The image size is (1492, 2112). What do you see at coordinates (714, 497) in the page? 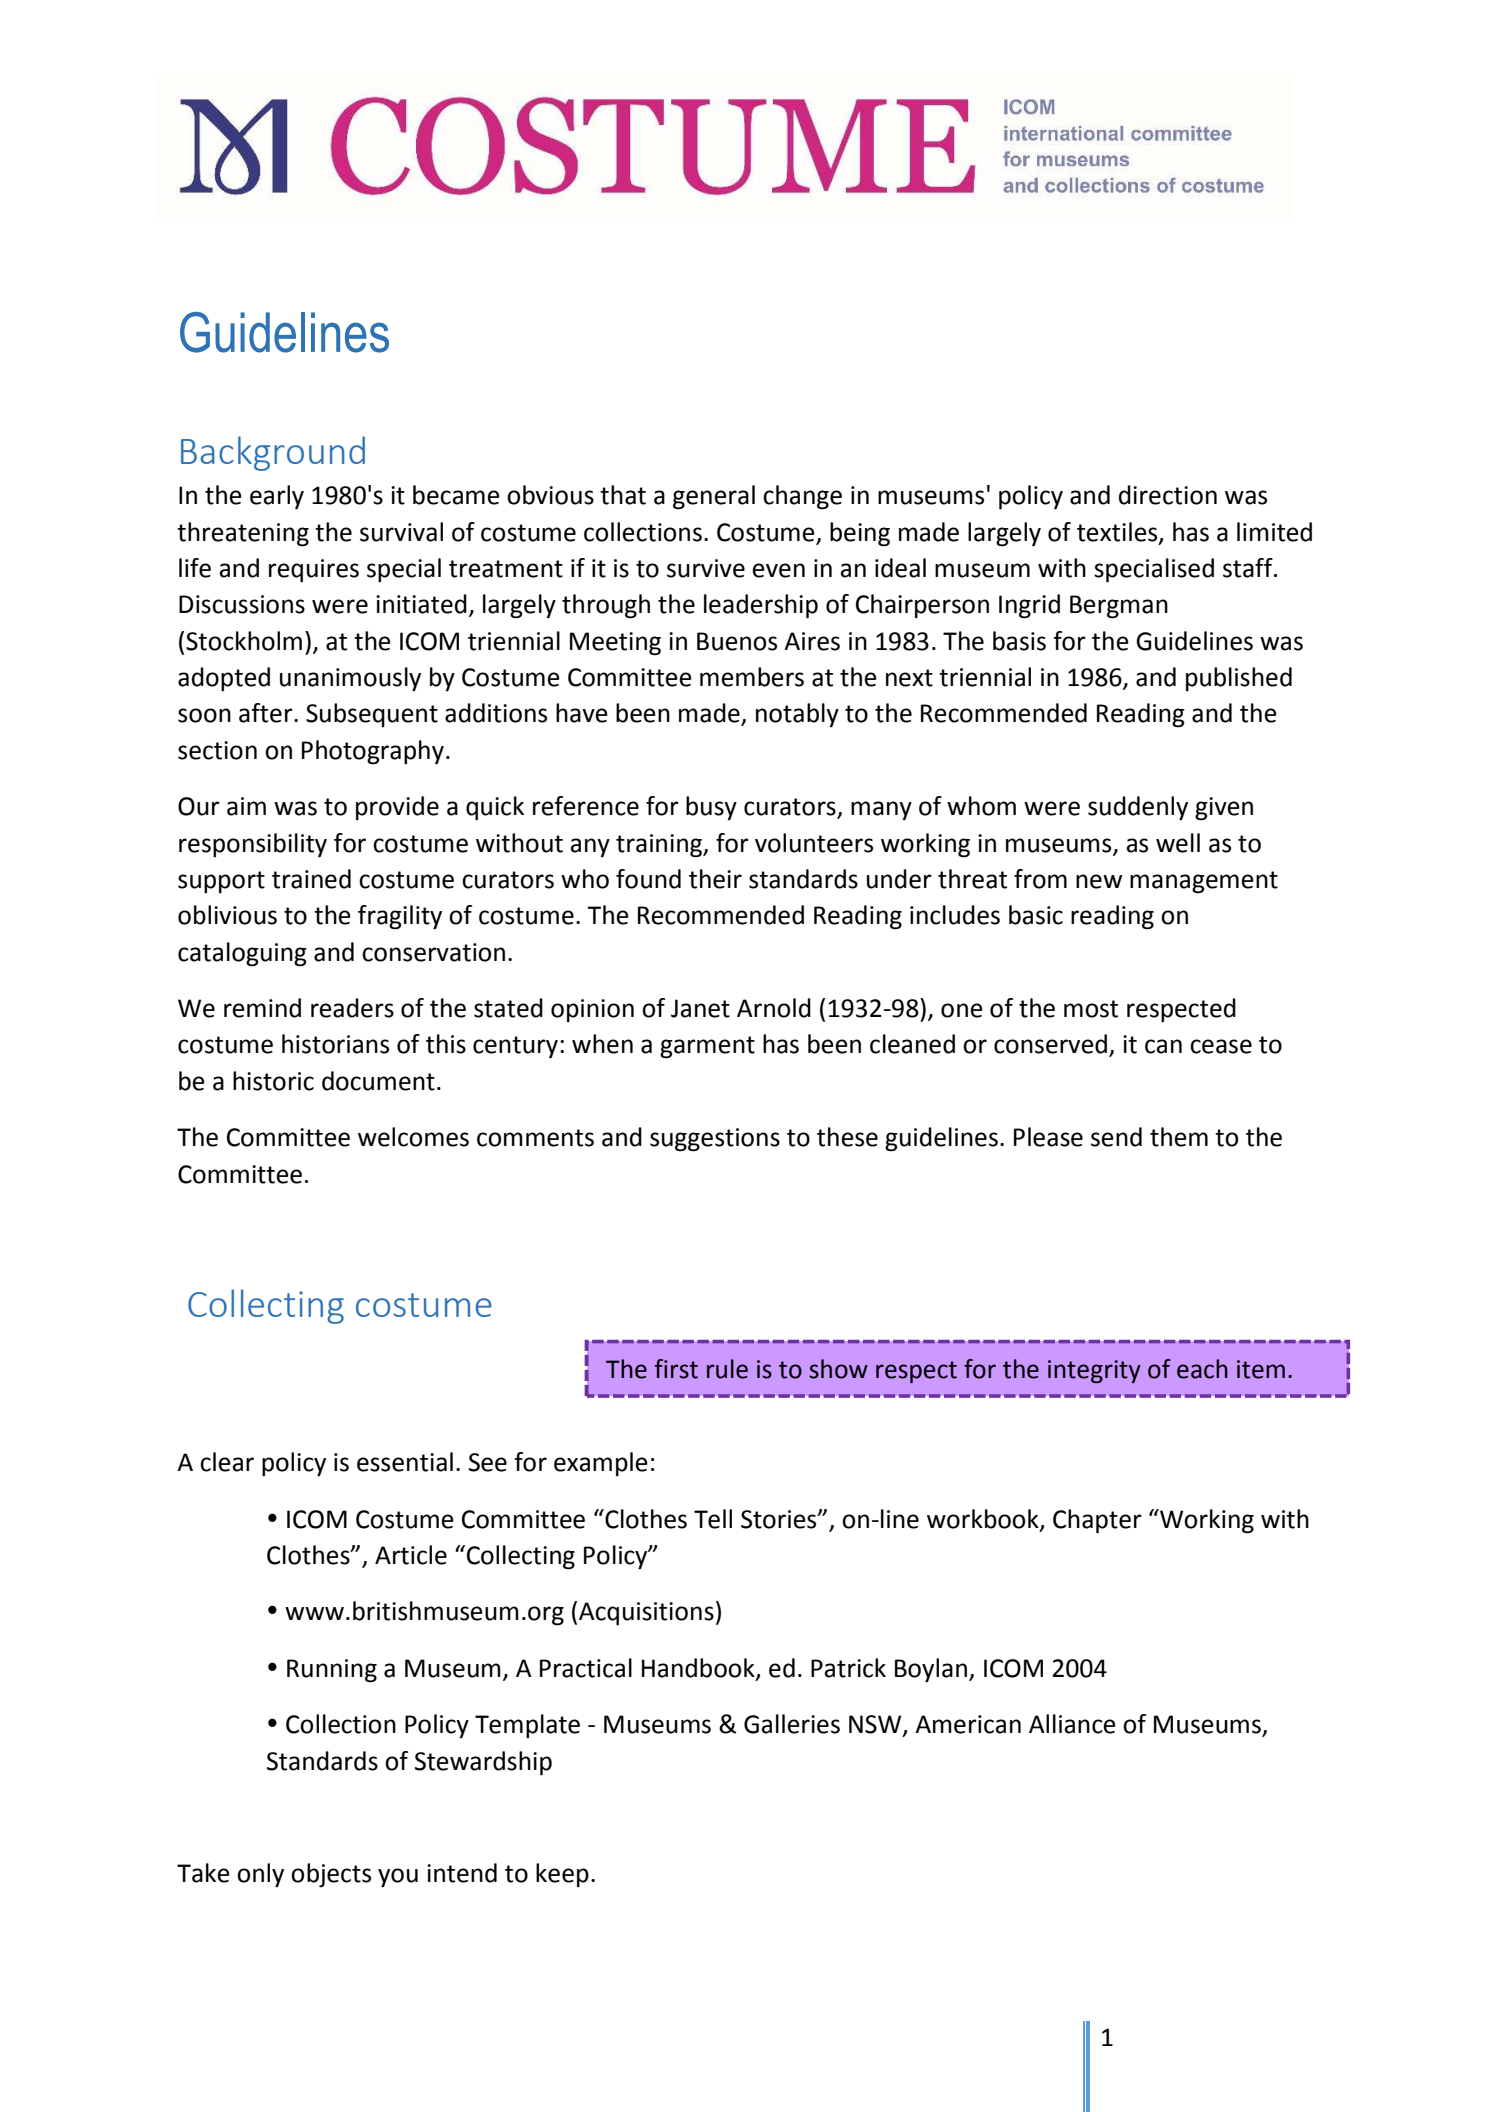
I see `general` at bounding box center [714, 497].
